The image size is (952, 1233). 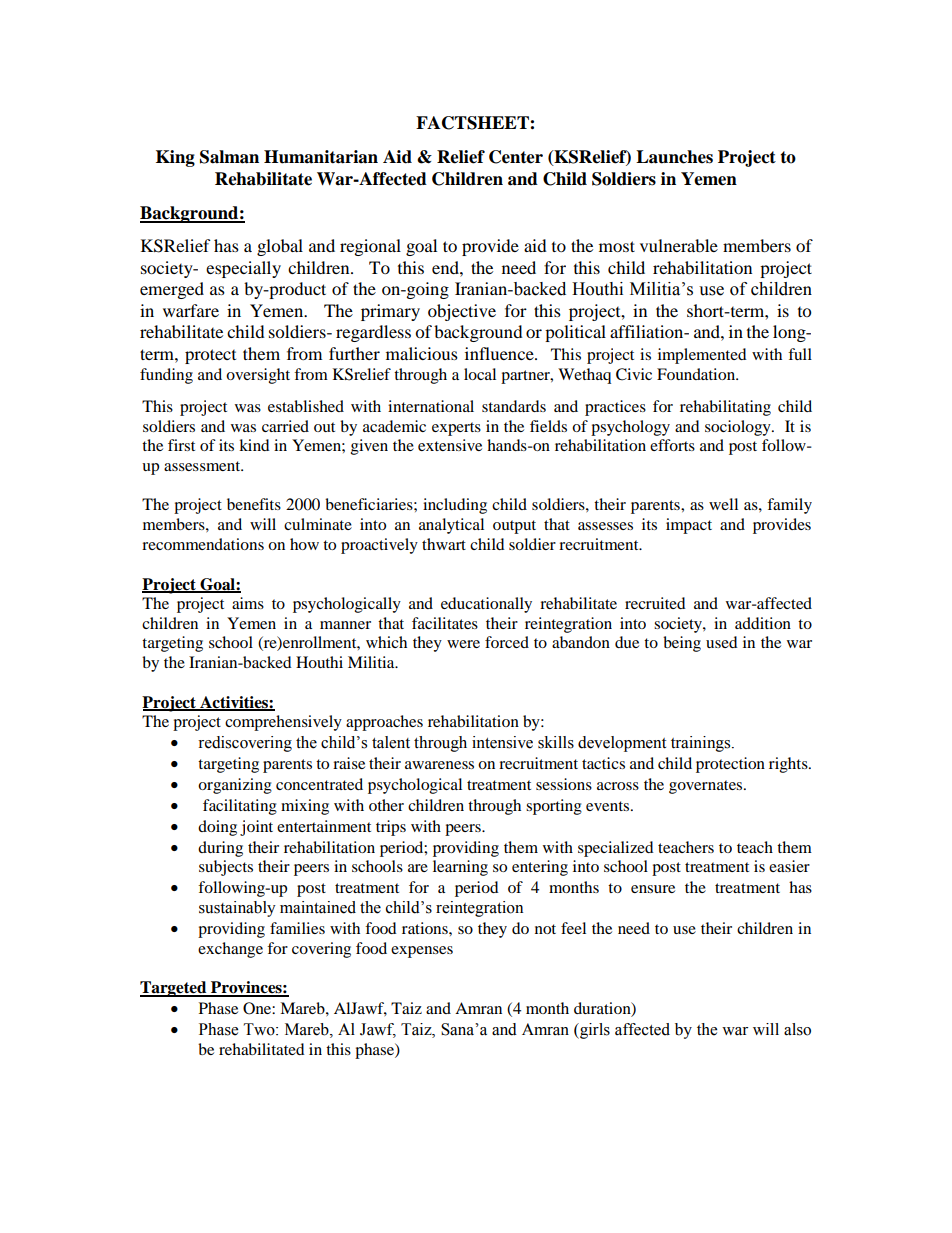 I want to click on Salman, so click(x=229, y=157).
